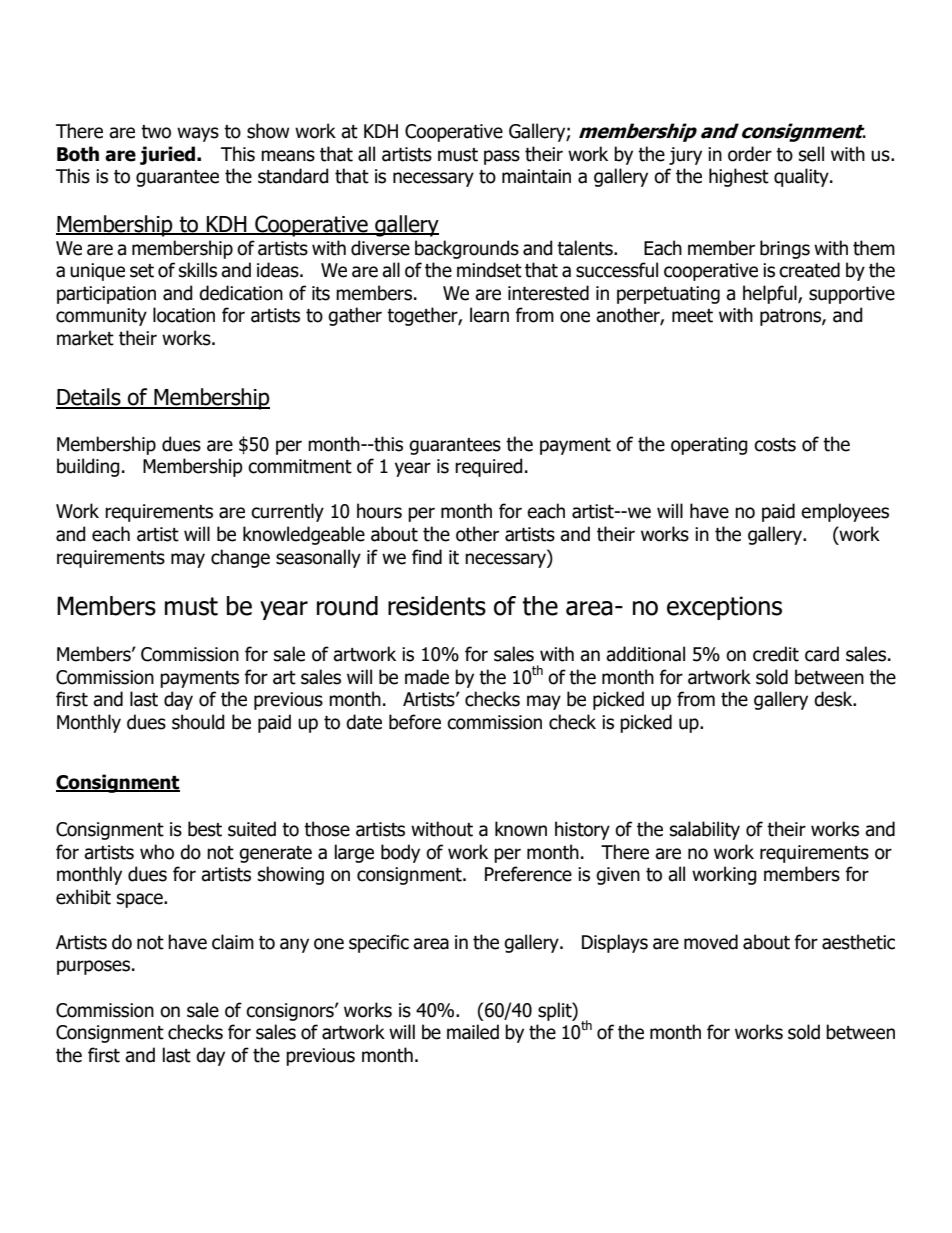 The height and width of the document is (1233, 952). I want to click on ways, so click(198, 134).
